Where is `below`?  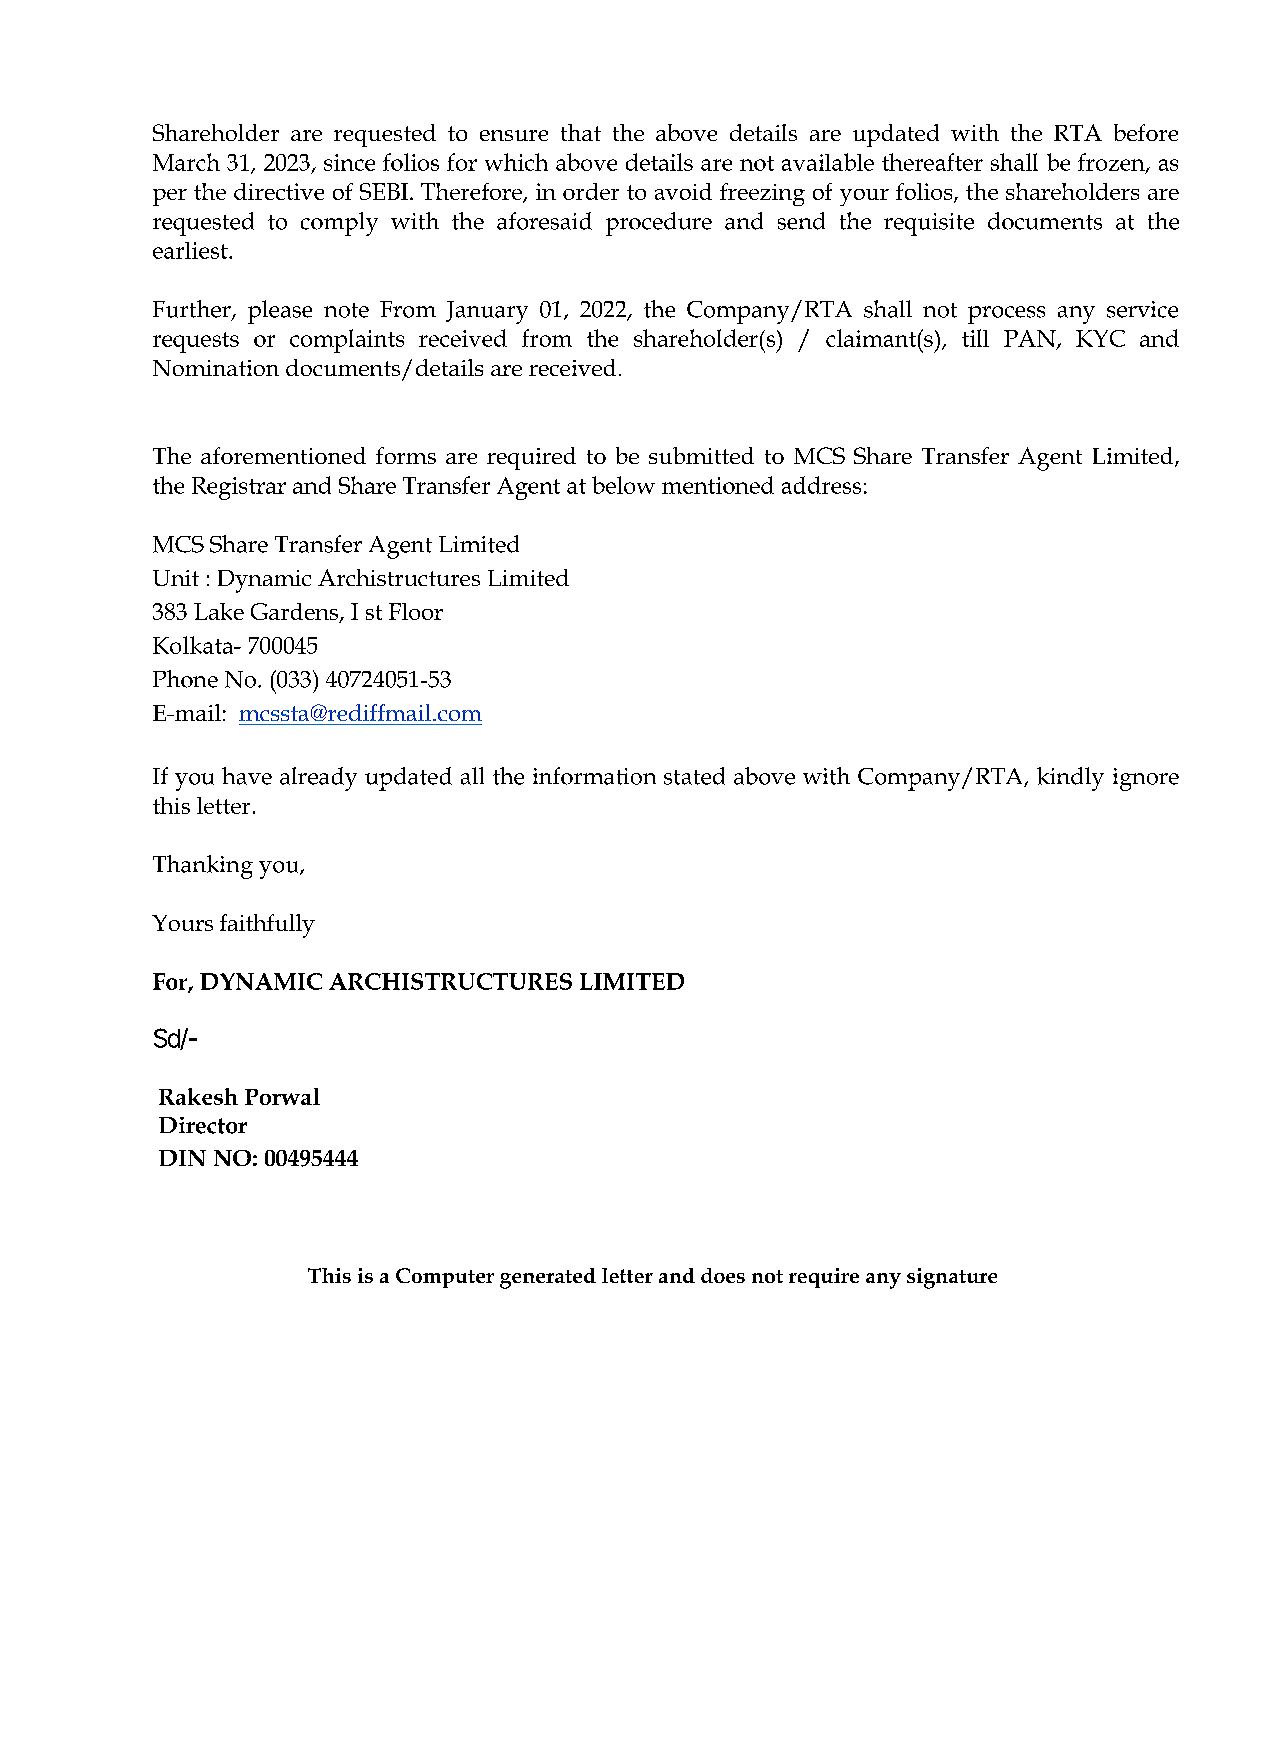
below is located at coordinates (623, 485).
